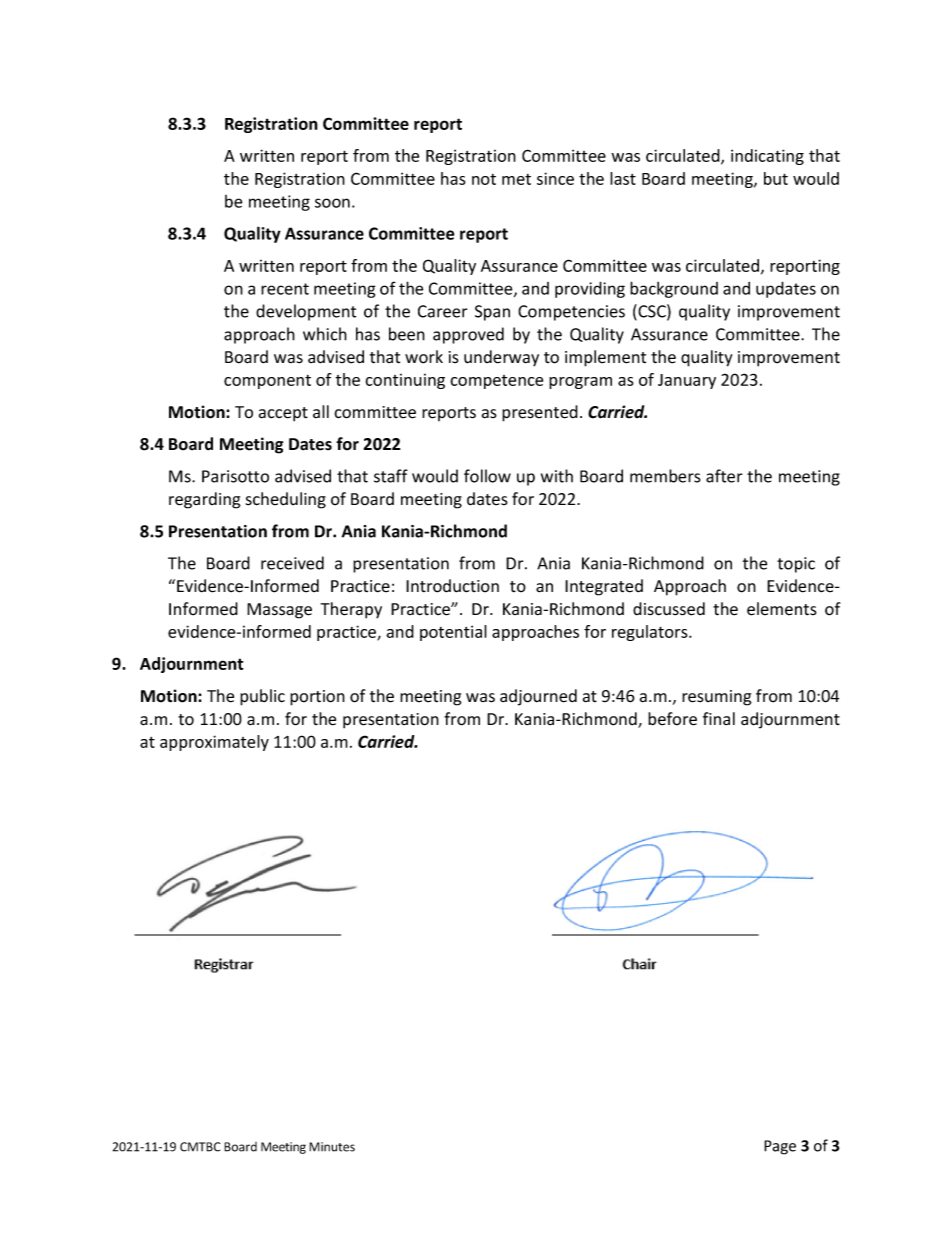  Describe the element at coordinates (332, 1147) in the image. I see `Minutes` at that location.
